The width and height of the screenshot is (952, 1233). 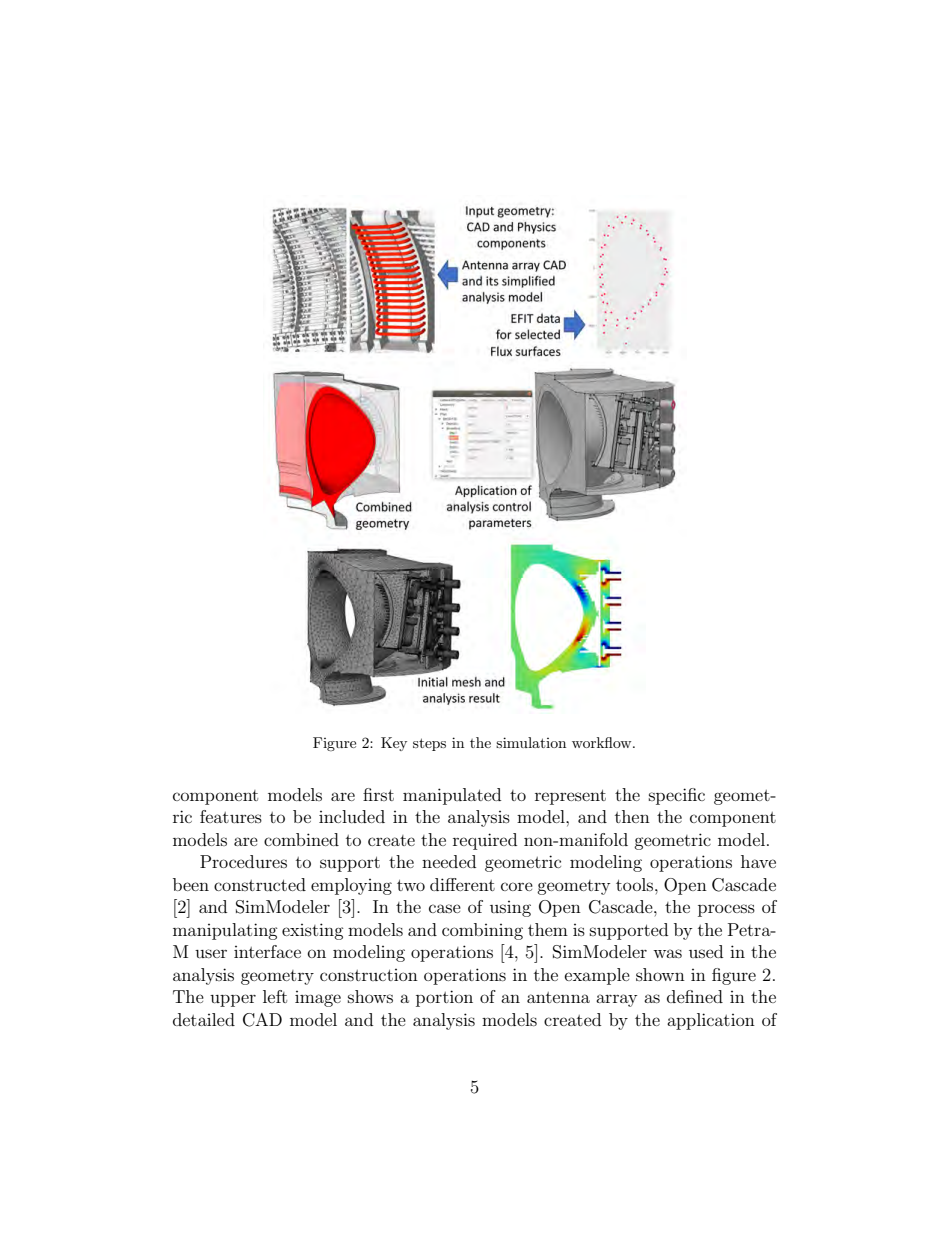 What do you see at coordinates (429, 744) in the screenshot?
I see `steps` at bounding box center [429, 744].
